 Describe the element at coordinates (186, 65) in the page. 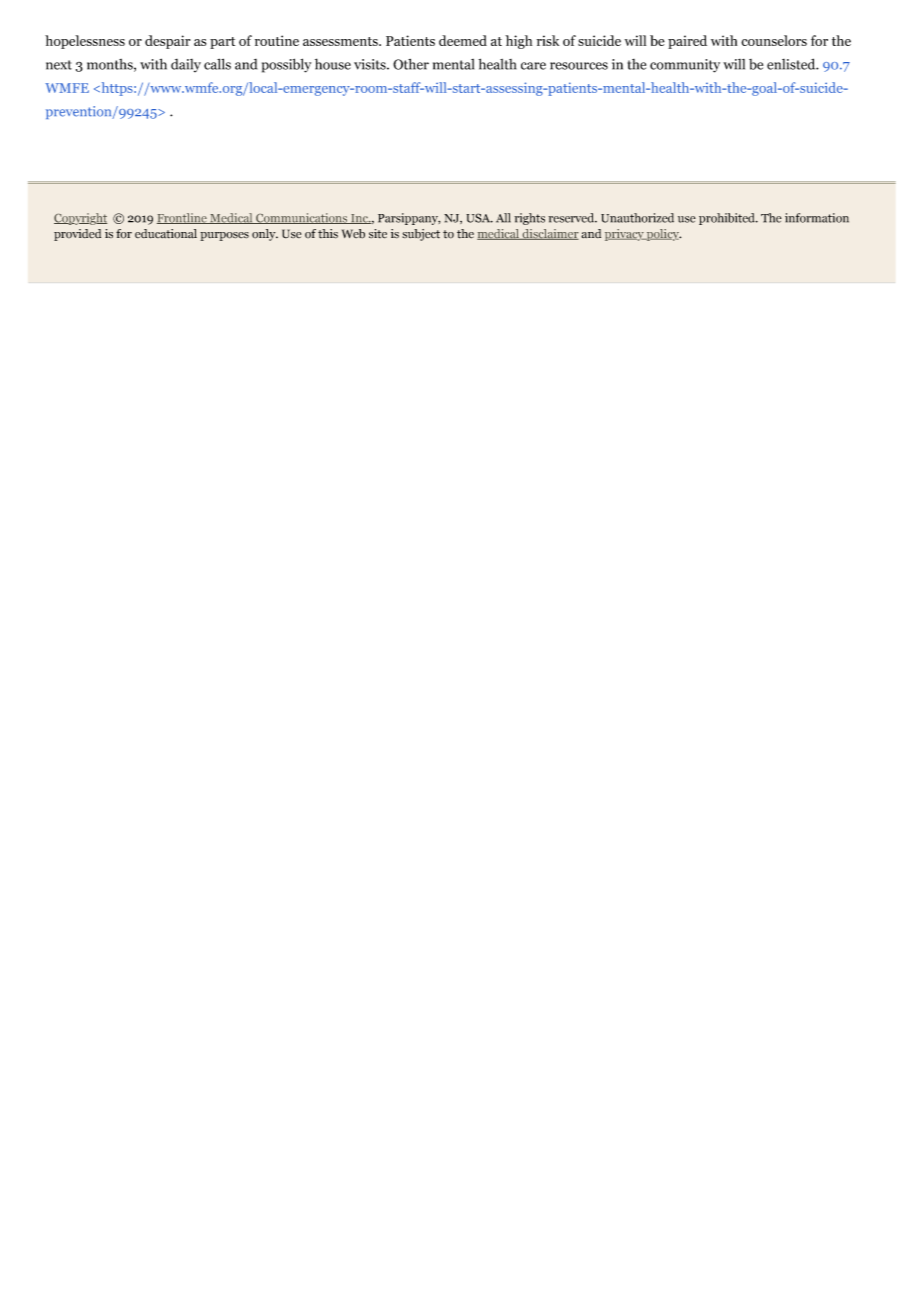

I see `daily` at that location.
